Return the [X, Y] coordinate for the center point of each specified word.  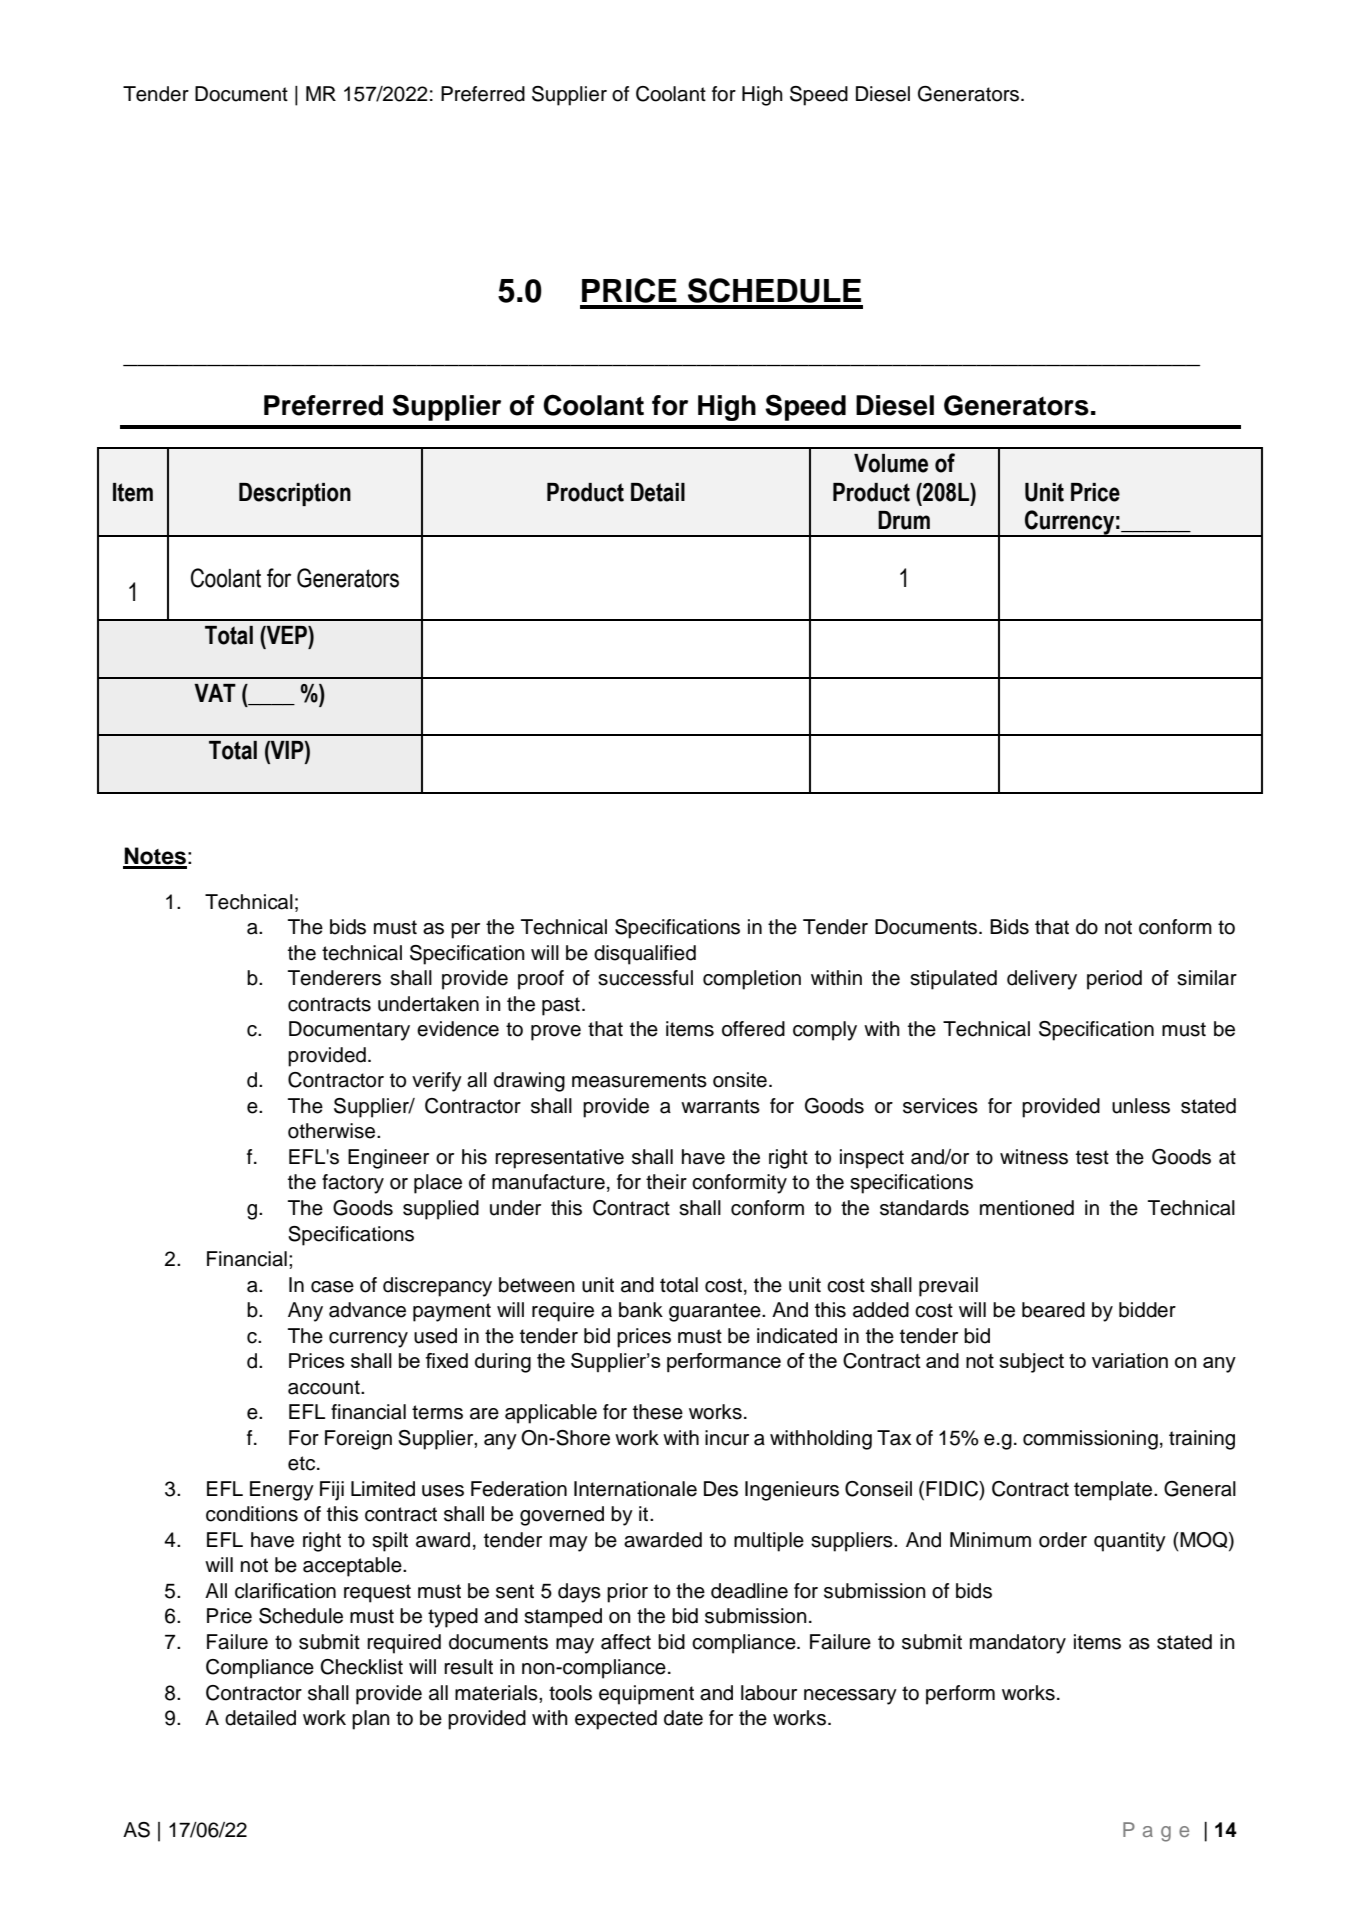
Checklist [361, 1667]
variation [1130, 1360]
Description [295, 494]
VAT [215, 693]
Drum [904, 520]
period [1114, 980]
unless [1141, 1106]
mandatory [1018, 1644]
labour [769, 1693]
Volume [891, 463]
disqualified [645, 955]
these [658, 1412]
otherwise [333, 1131]
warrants [720, 1106]
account [325, 1387]
